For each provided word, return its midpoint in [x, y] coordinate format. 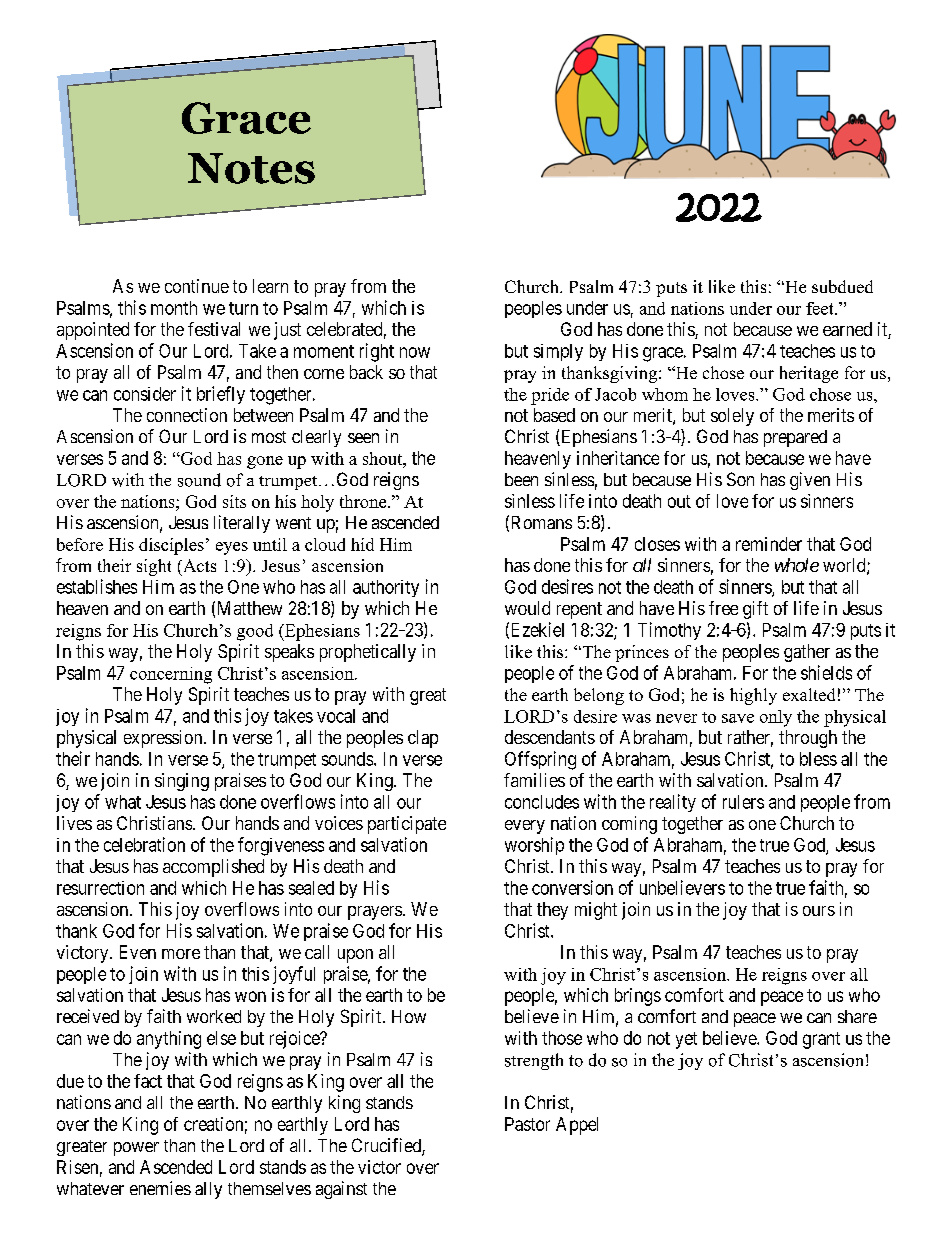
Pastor [527, 1124]
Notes [251, 168]
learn [270, 286]
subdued [842, 286]
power [136, 1149]
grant [821, 1040]
